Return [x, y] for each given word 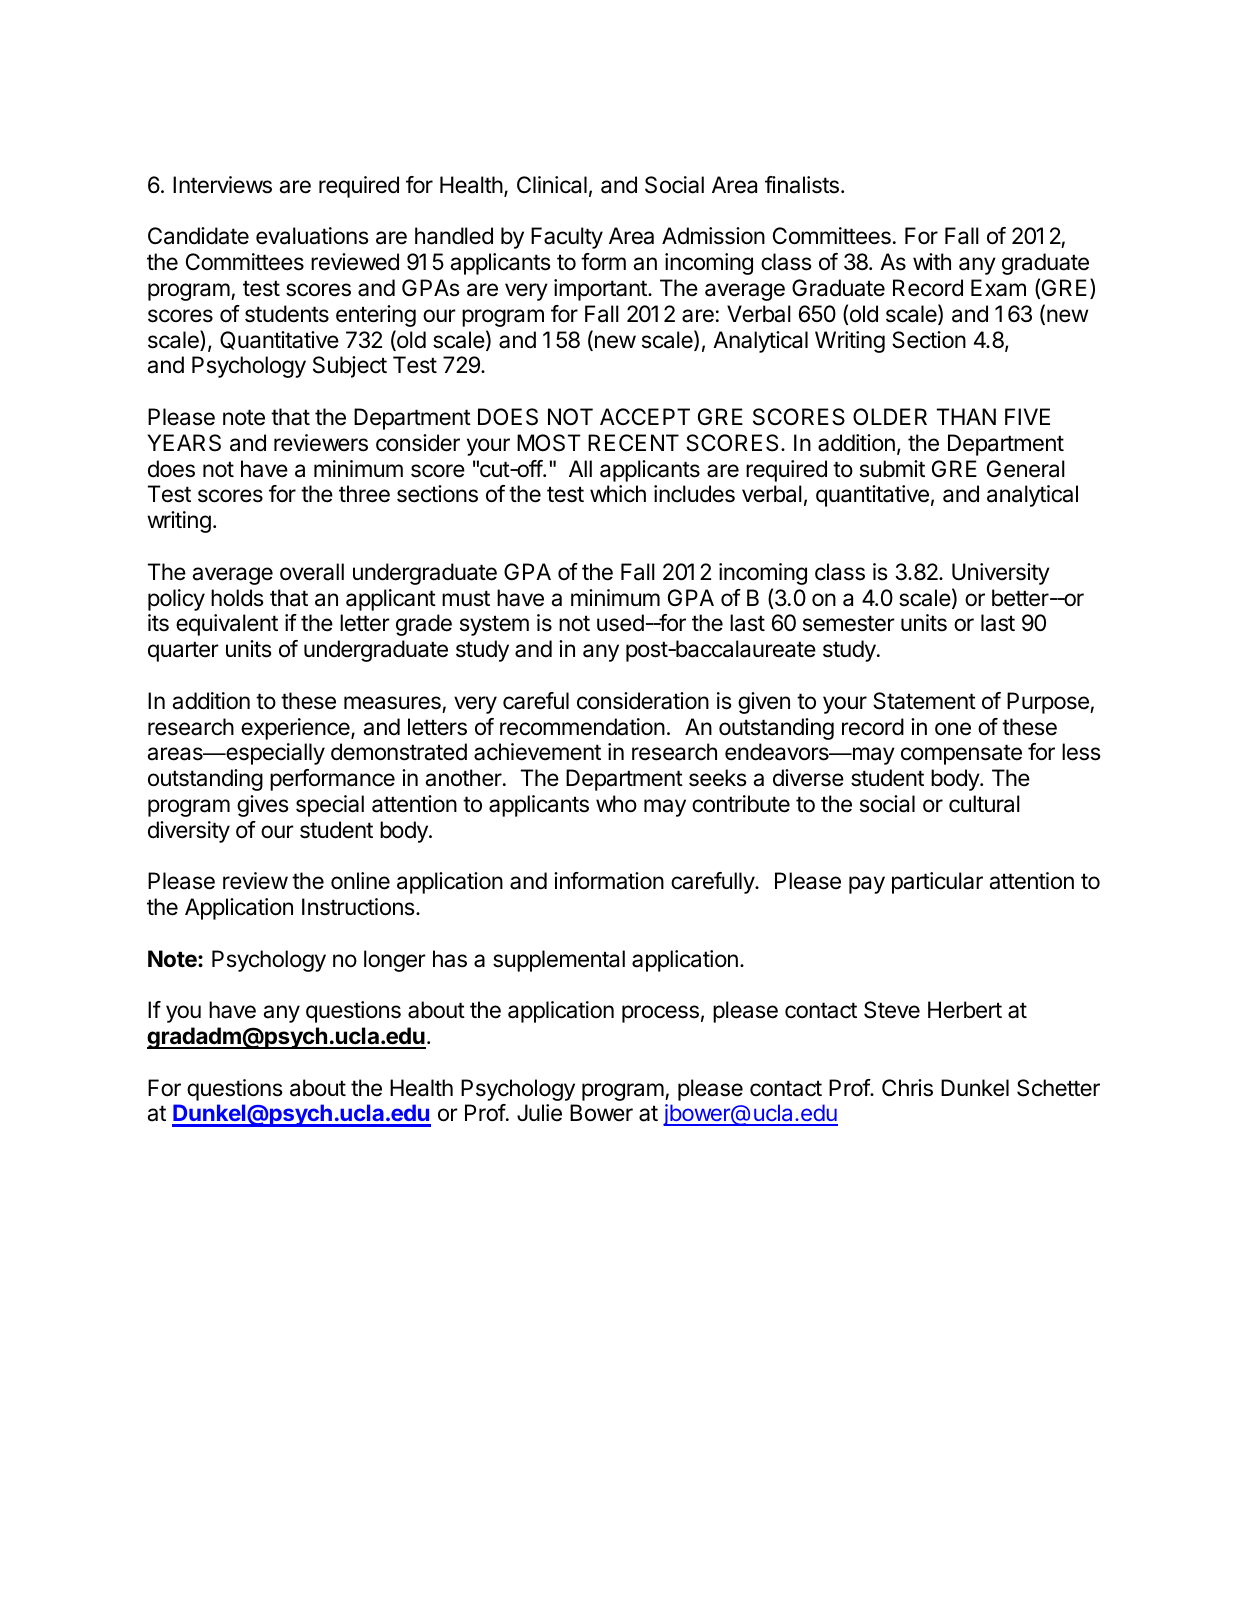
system [494, 625]
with [932, 261]
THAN [966, 416]
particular [937, 883]
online [360, 881]
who [616, 804]
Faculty [567, 238]
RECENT [633, 442]
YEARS [184, 443]
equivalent [227, 625]
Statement [924, 701]
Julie [539, 1112]
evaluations [312, 236]
